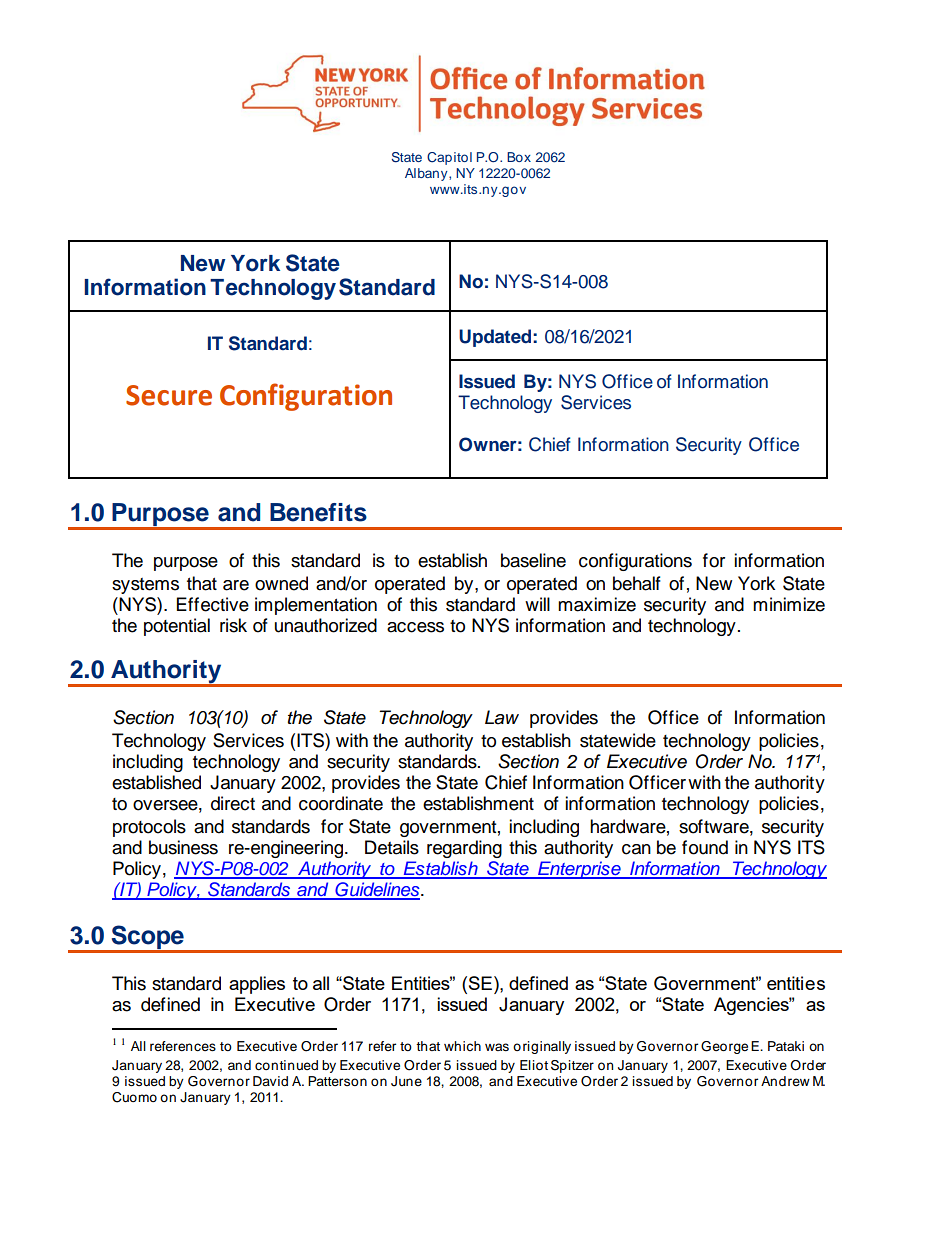 The image size is (952, 1233). Describe the element at coordinates (724, 1047) in the page. I see `George` at that location.
